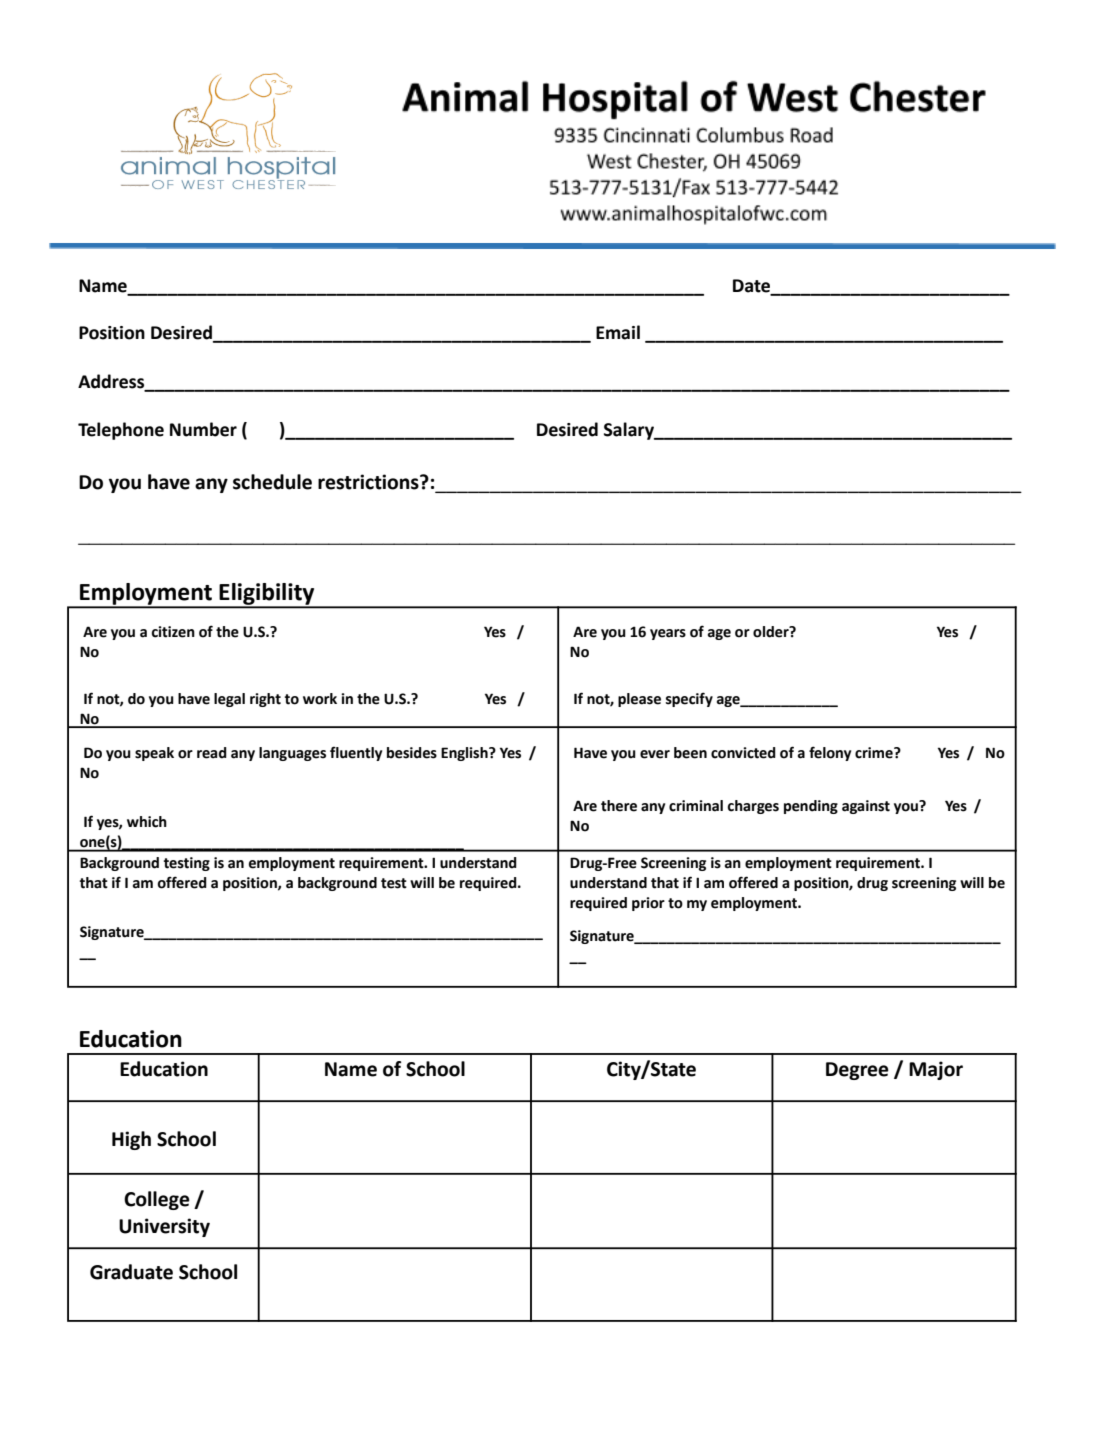  I want to click on older, so click(772, 632).
